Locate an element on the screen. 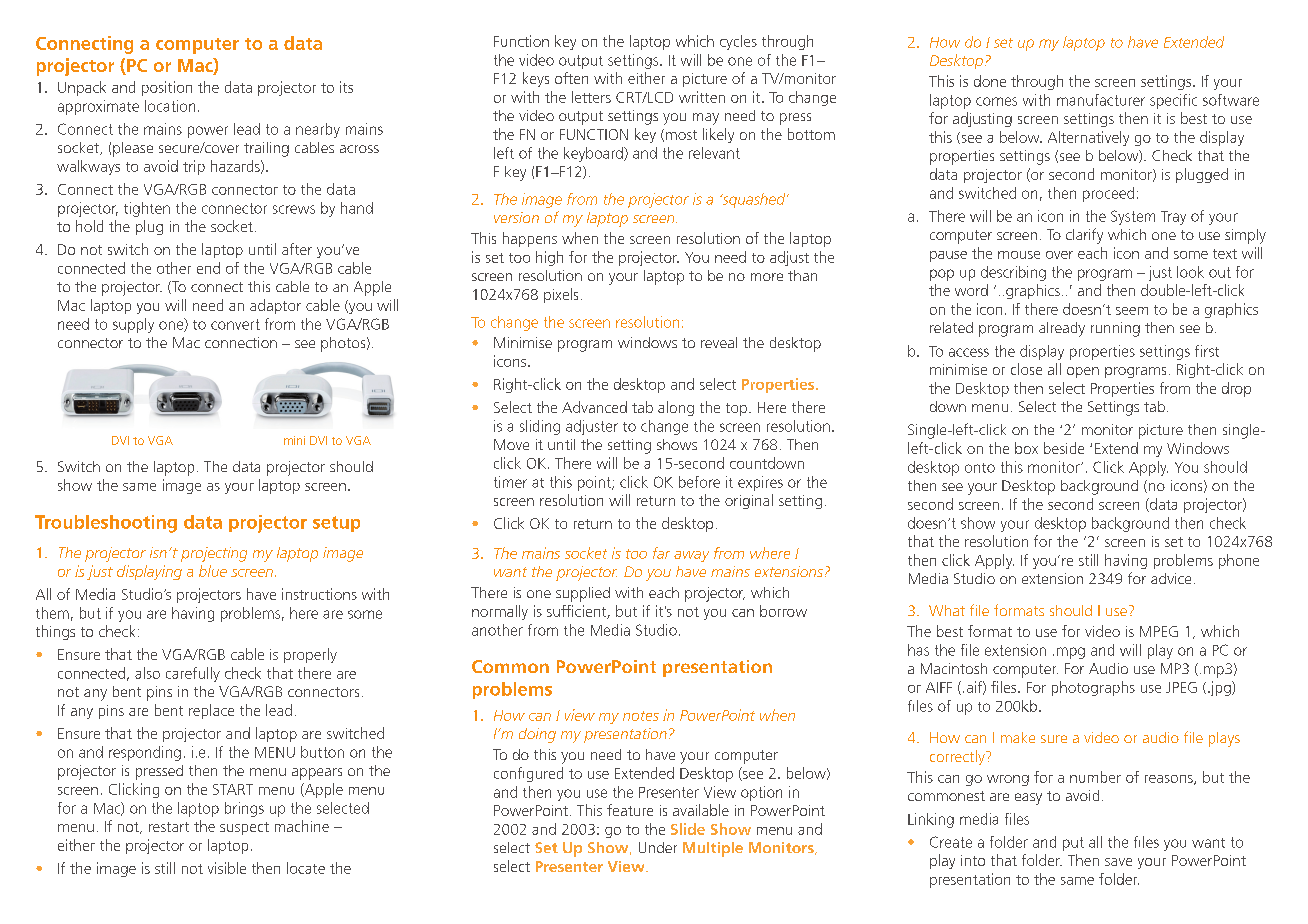 This screenshot has width=1308, height=924. suspect is located at coordinates (244, 828).
